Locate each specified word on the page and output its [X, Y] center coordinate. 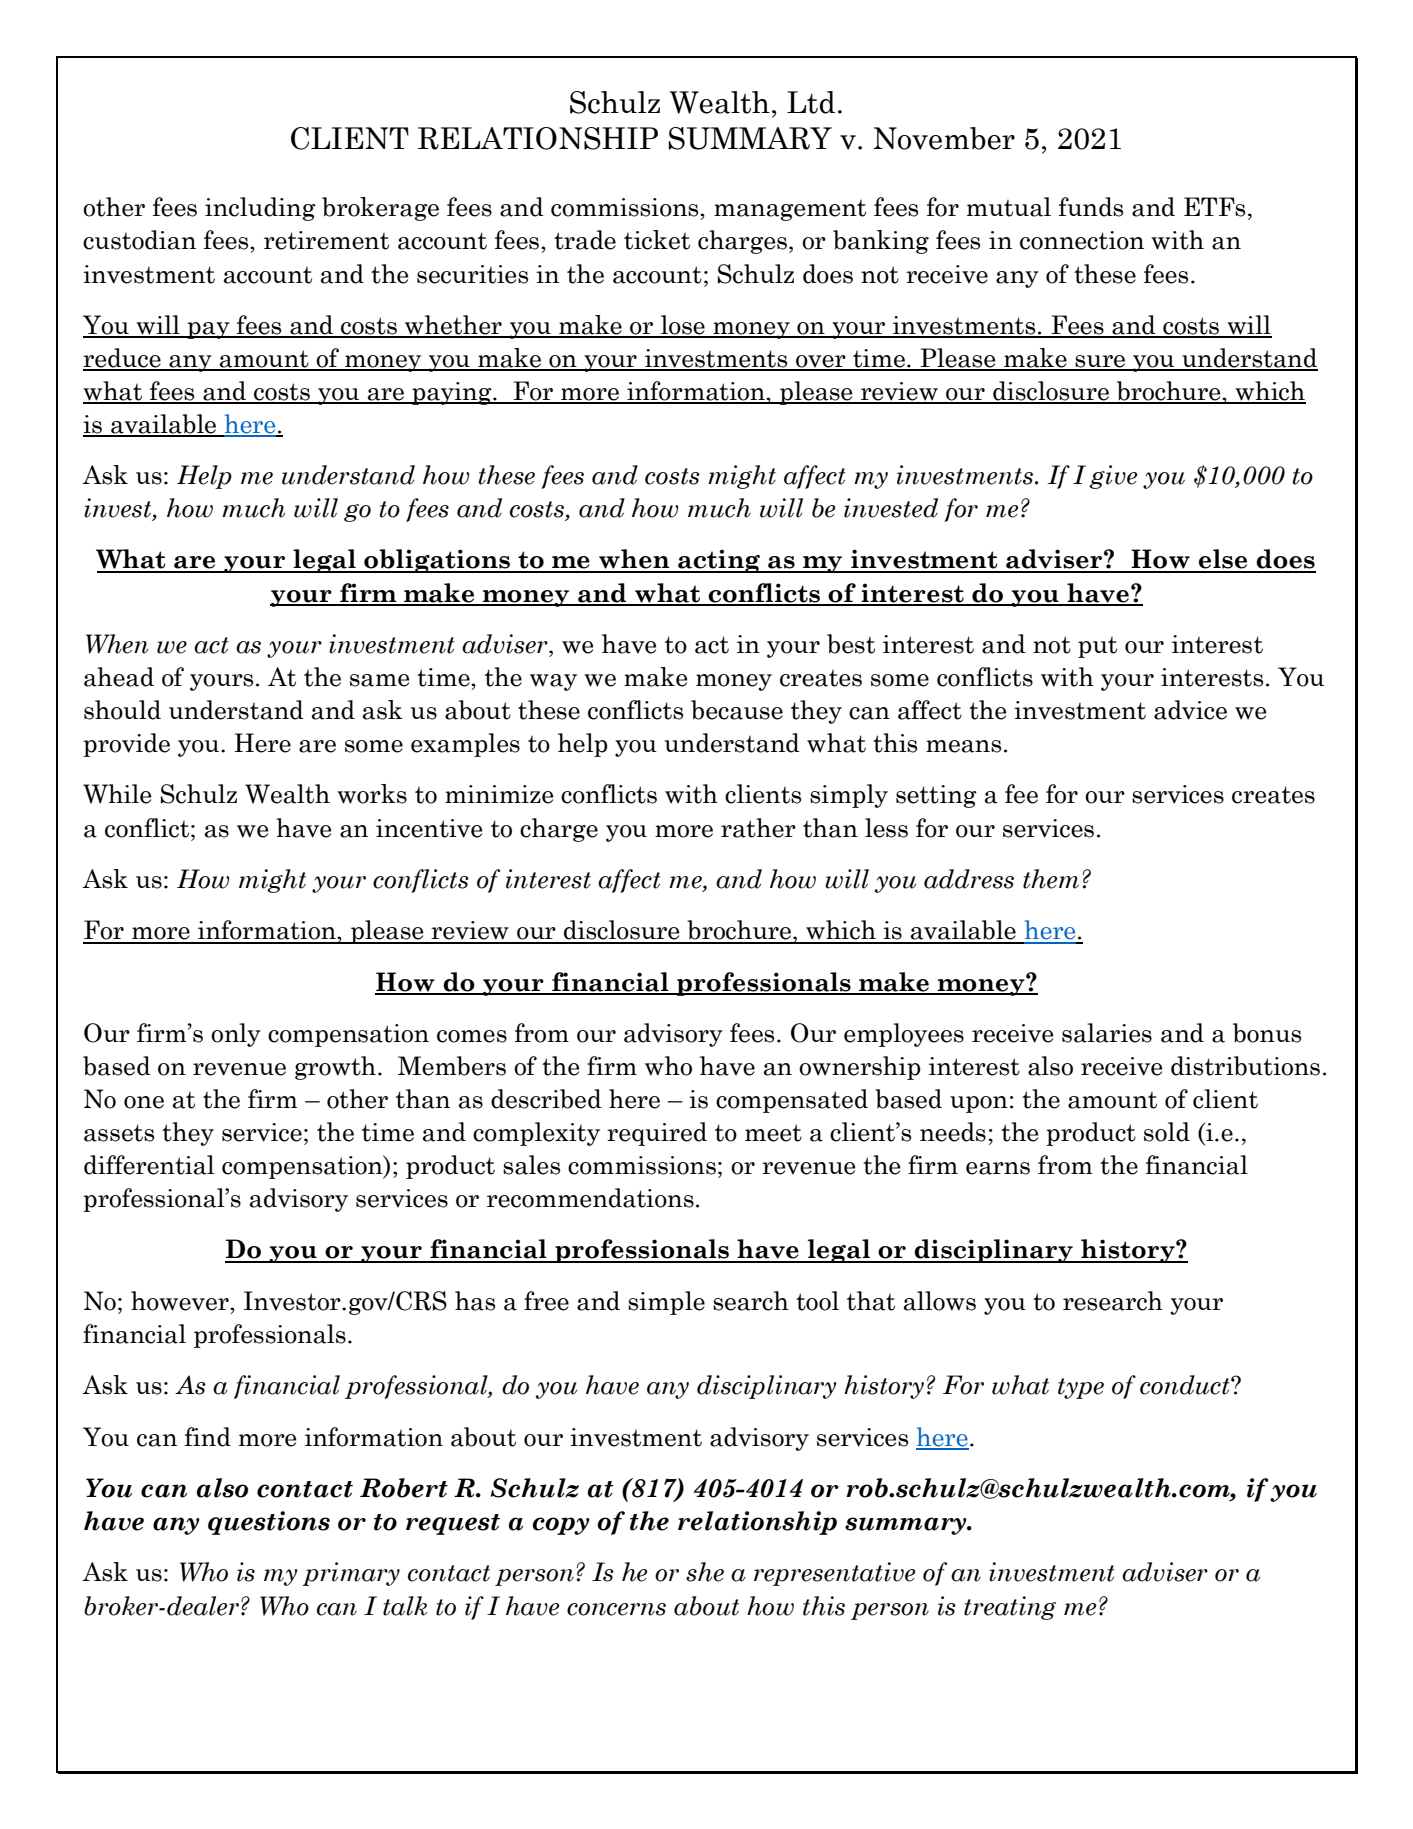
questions [269, 1523]
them [1051, 879]
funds [1091, 207]
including [260, 209]
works [372, 794]
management [790, 210]
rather [758, 828]
